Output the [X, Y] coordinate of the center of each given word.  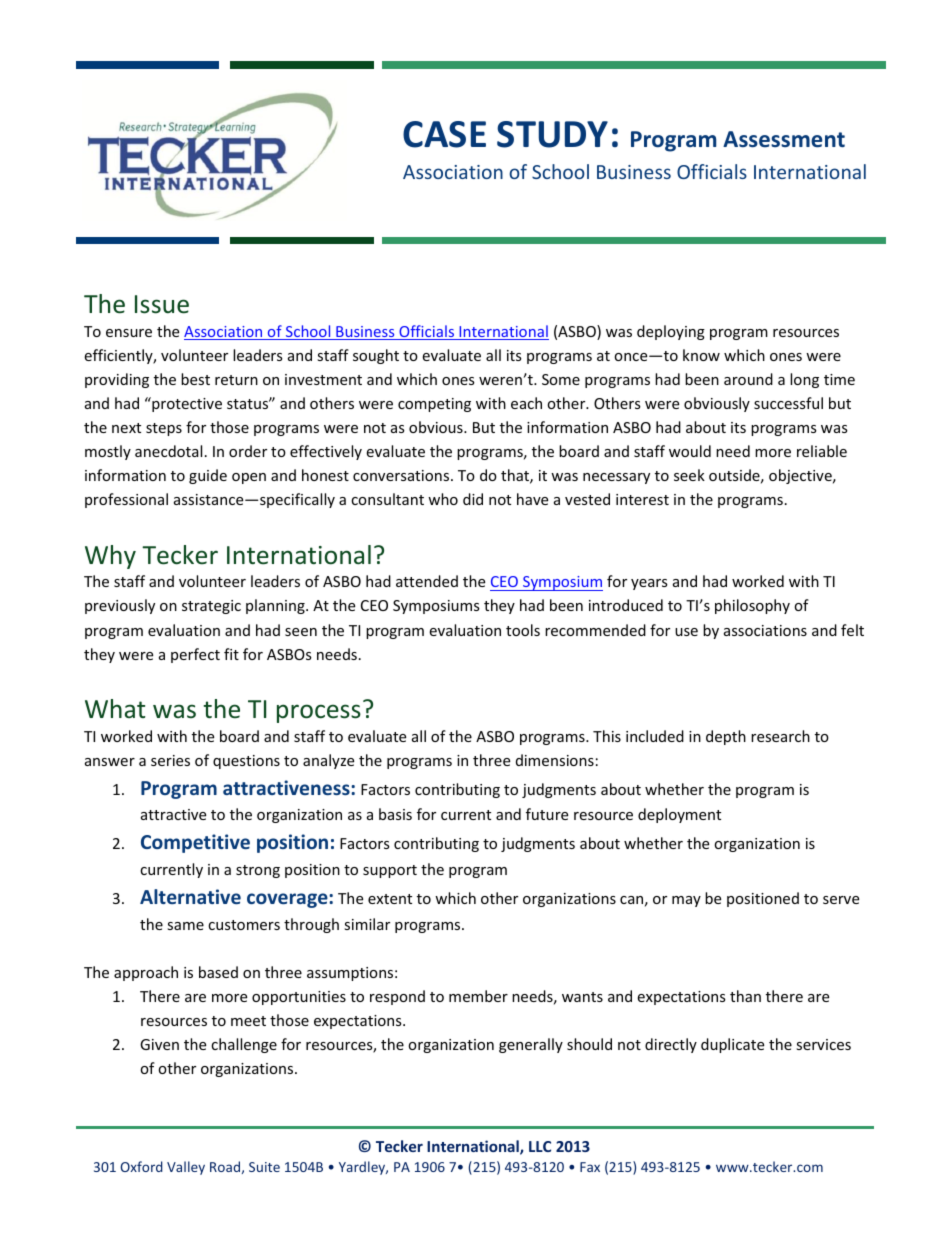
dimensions [555, 760]
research [780, 736]
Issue [162, 304]
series [170, 760]
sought [376, 356]
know [701, 355]
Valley [186, 1168]
